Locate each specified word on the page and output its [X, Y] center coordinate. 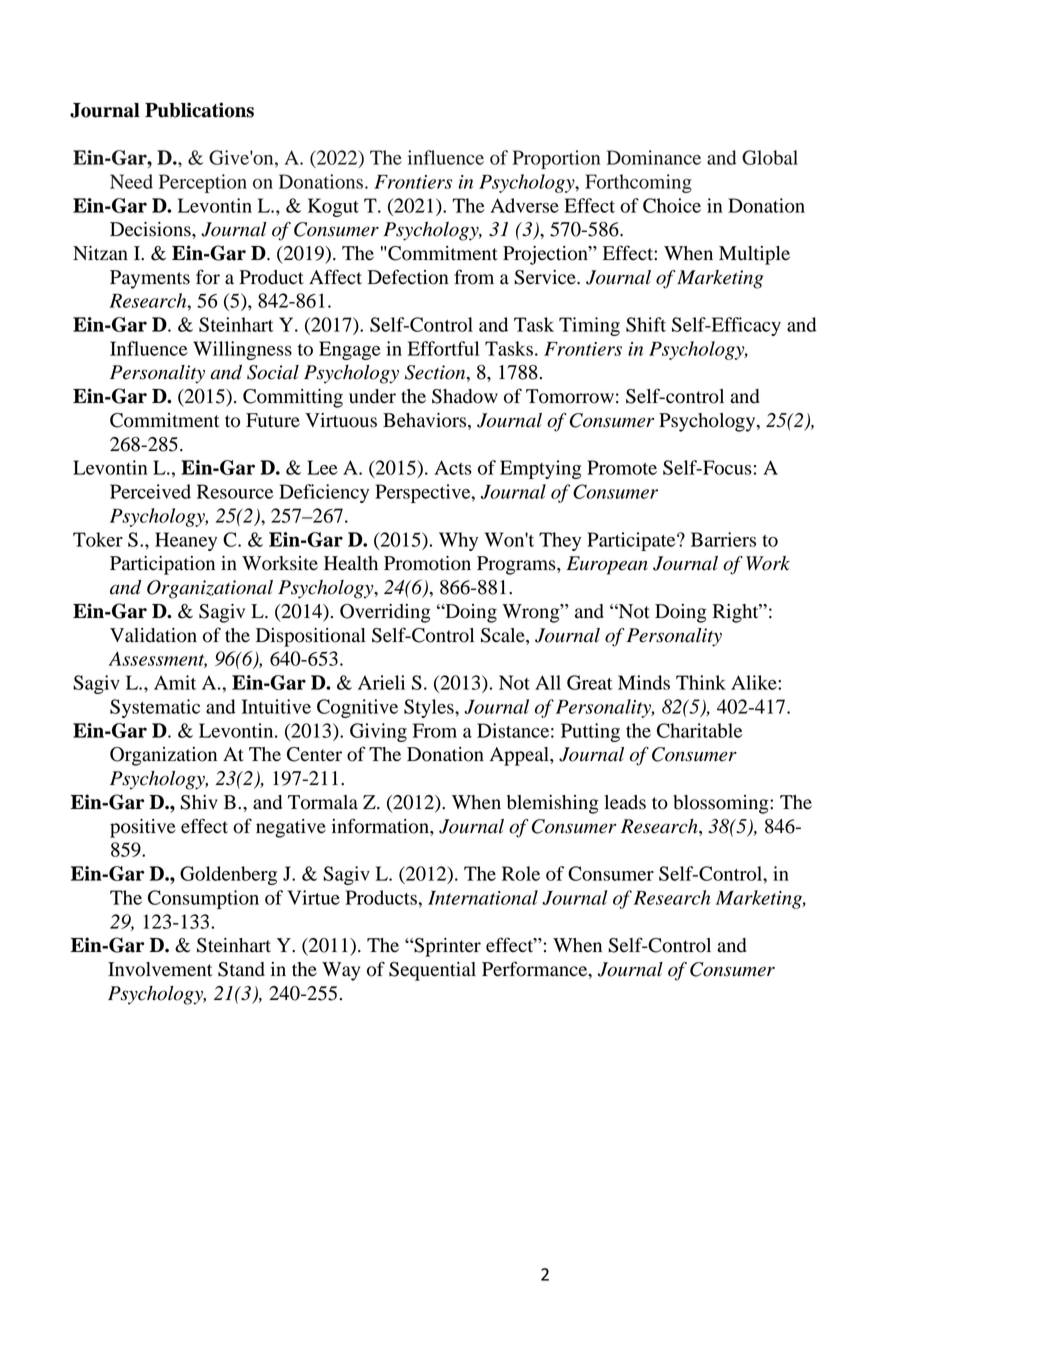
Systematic [155, 708]
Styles [430, 708]
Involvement [160, 969]
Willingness [242, 350]
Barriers [723, 539]
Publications [199, 110]
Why [458, 541]
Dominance [654, 157]
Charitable [700, 730]
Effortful [443, 348]
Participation [162, 565]
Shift [646, 324]
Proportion [556, 159]
